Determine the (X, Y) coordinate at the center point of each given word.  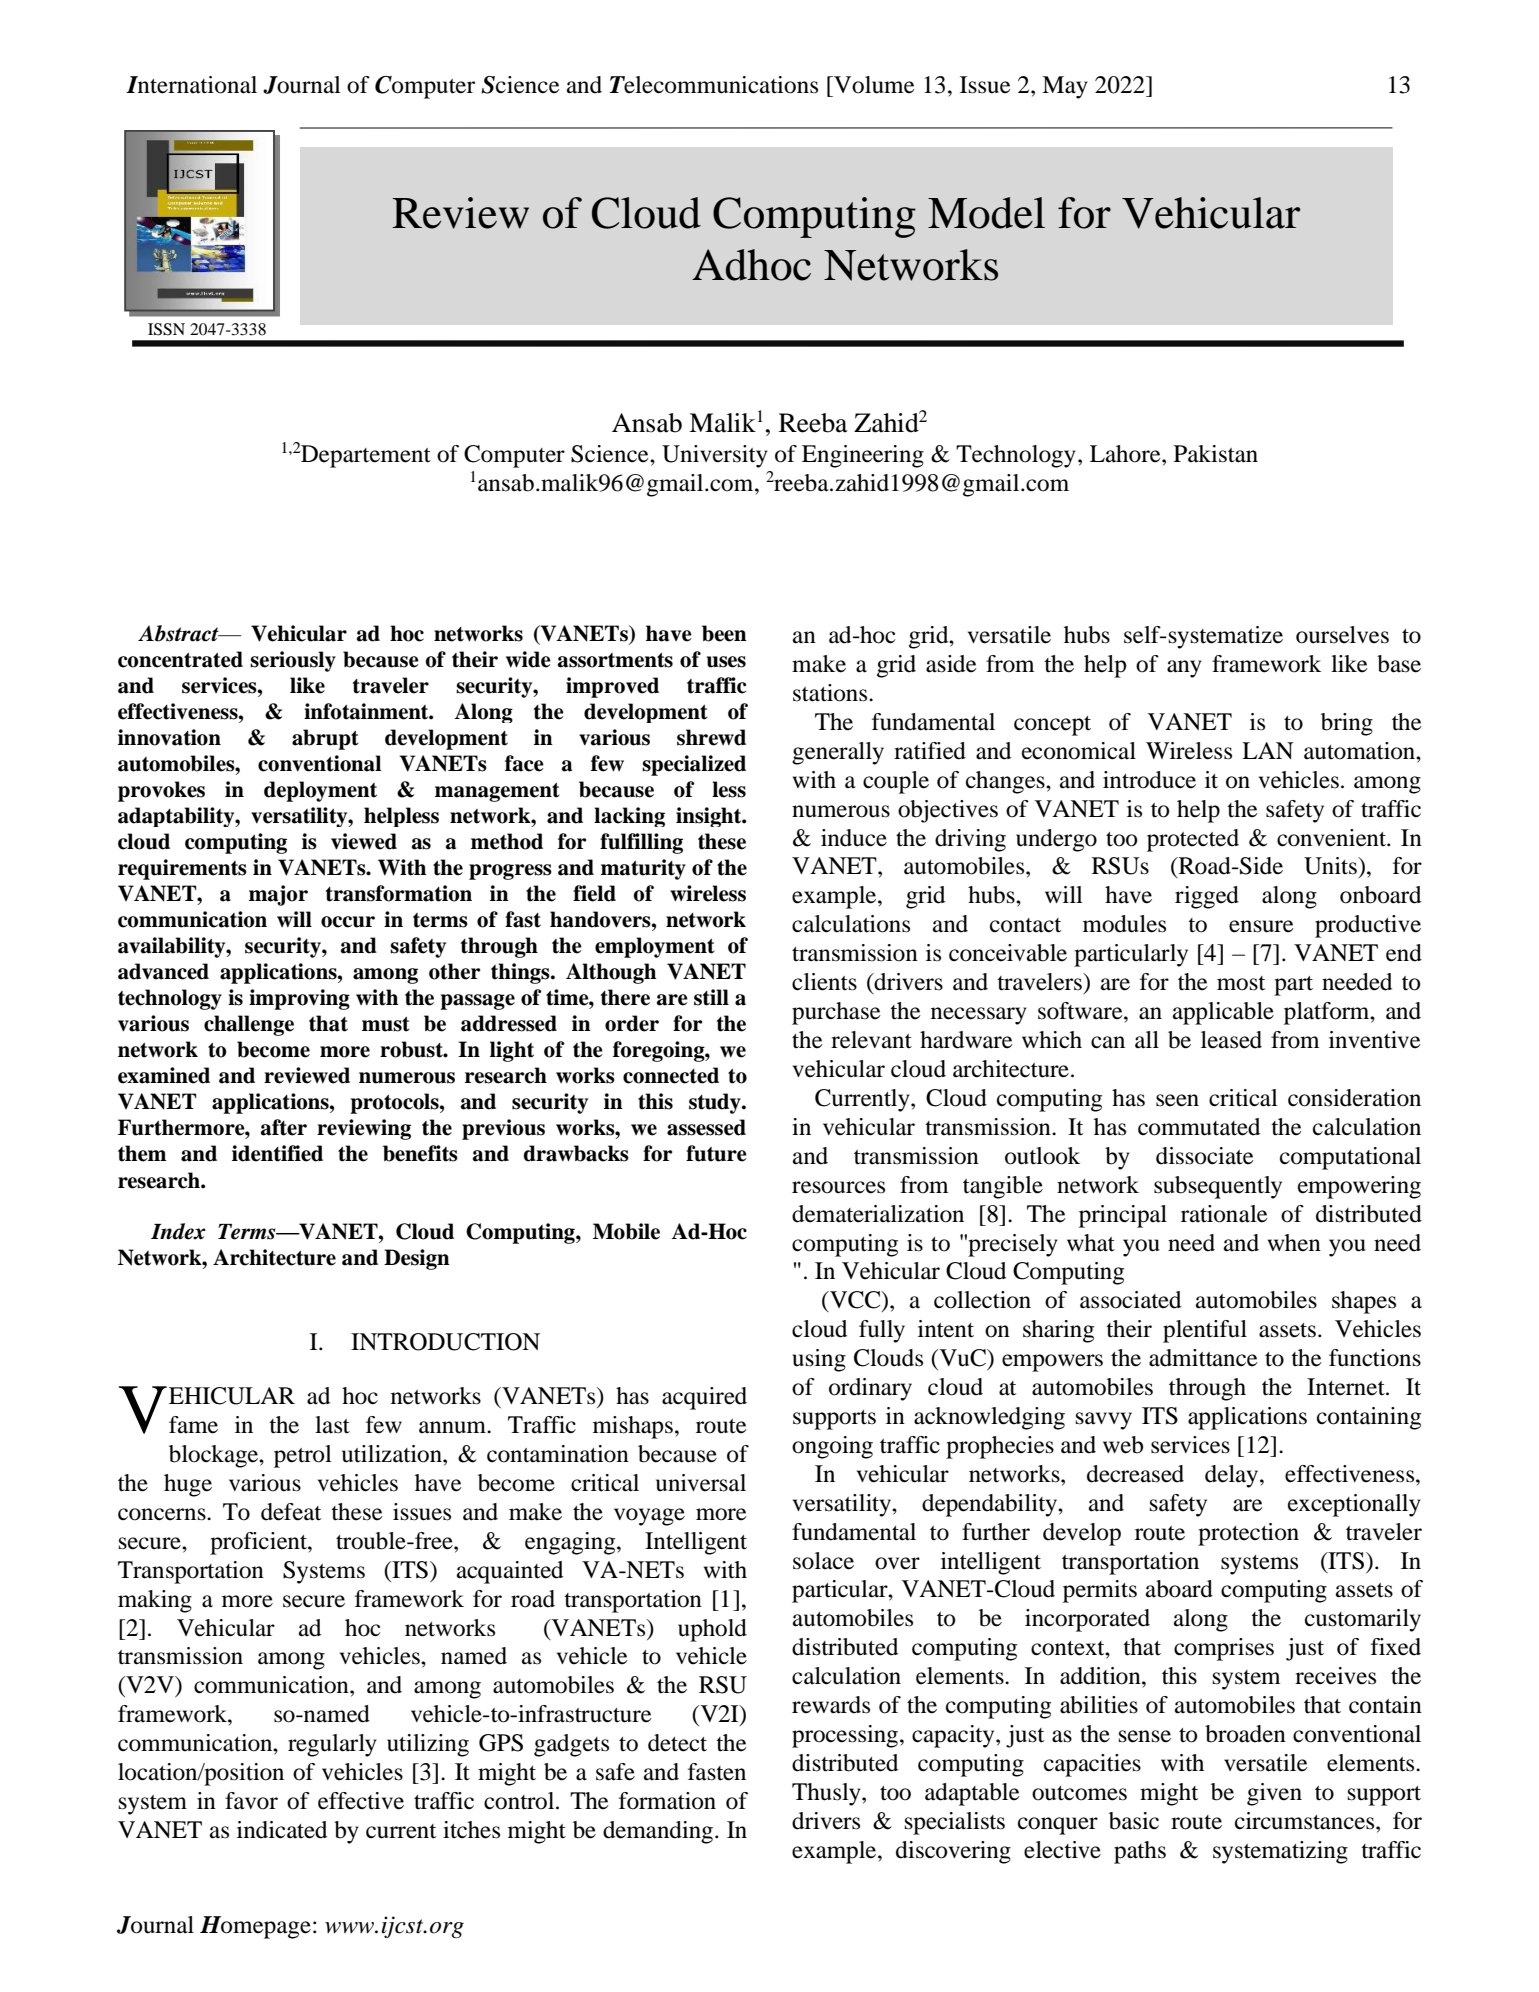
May (1065, 87)
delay (1233, 1476)
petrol (303, 1456)
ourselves (1342, 635)
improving (299, 999)
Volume (873, 85)
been (724, 633)
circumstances (1306, 1821)
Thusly (827, 1794)
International (191, 85)
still (711, 997)
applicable (1223, 1013)
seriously (293, 661)
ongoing (832, 1447)
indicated (282, 1830)
